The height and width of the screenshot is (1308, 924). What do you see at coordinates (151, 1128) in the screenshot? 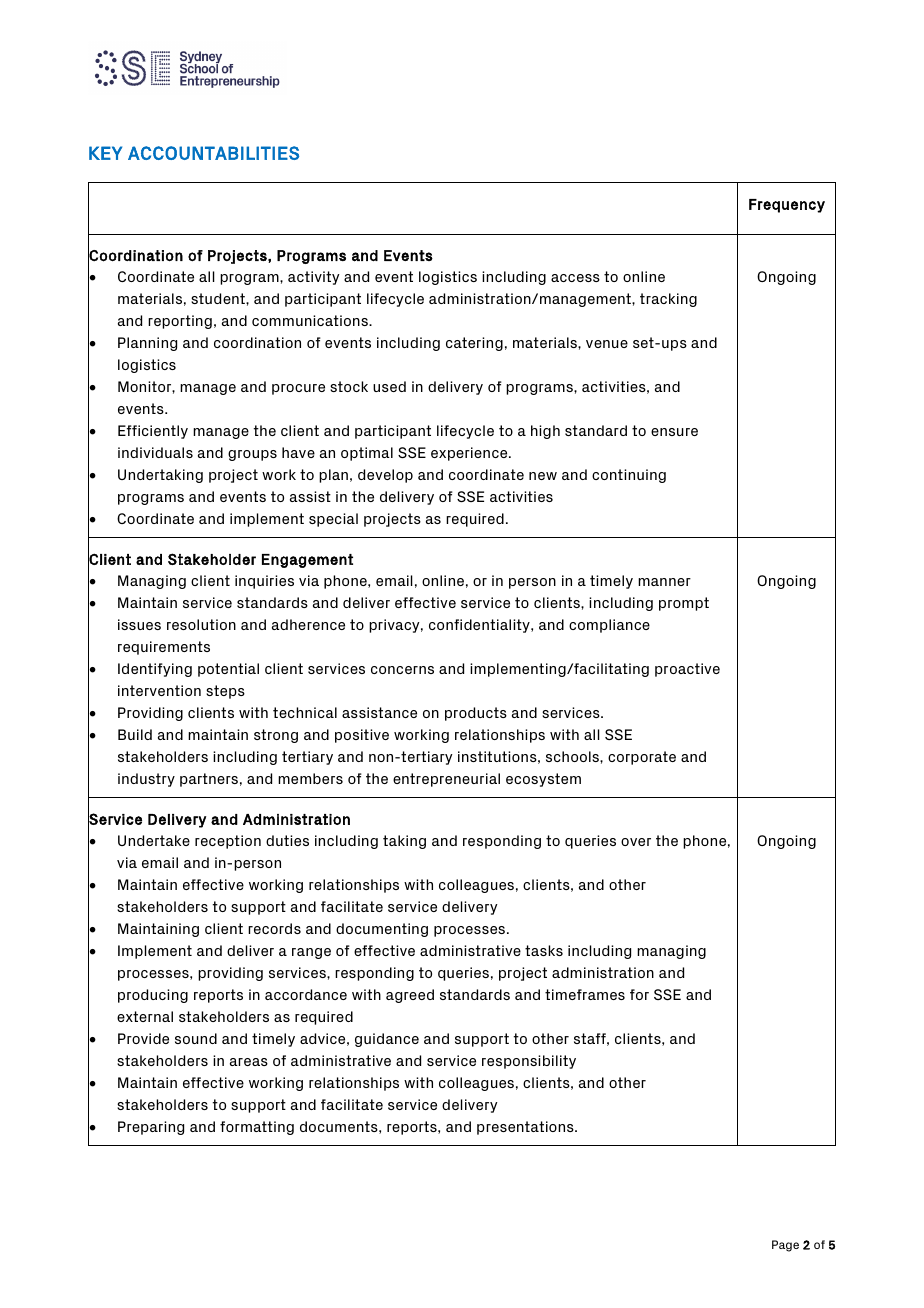
I see `Preparing` at bounding box center [151, 1128].
